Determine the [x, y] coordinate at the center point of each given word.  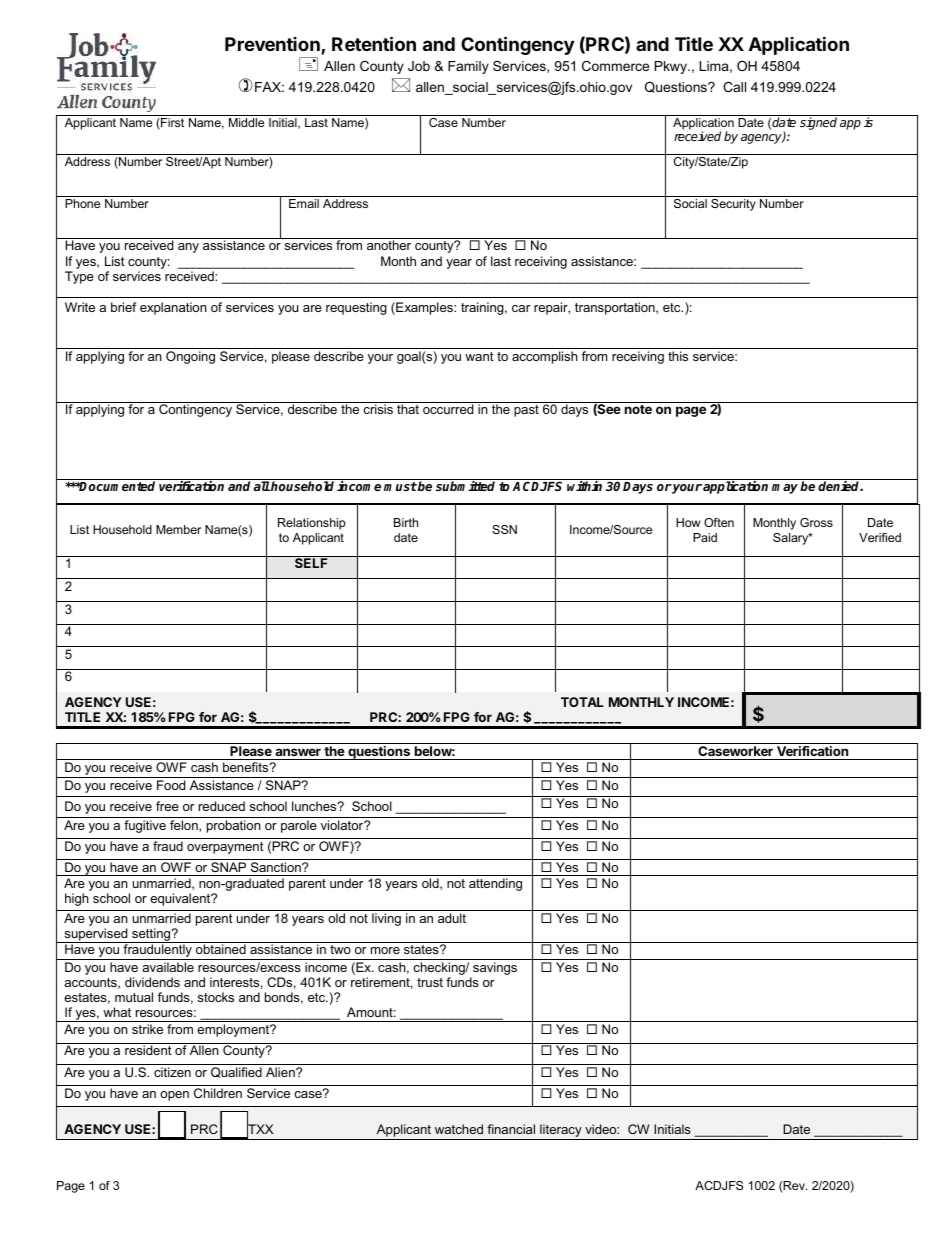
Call [734, 87]
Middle [247, 121]
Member [178, 529]
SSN [504, 529]
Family [468, 67]
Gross [816, 522]
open [174, 1096]
